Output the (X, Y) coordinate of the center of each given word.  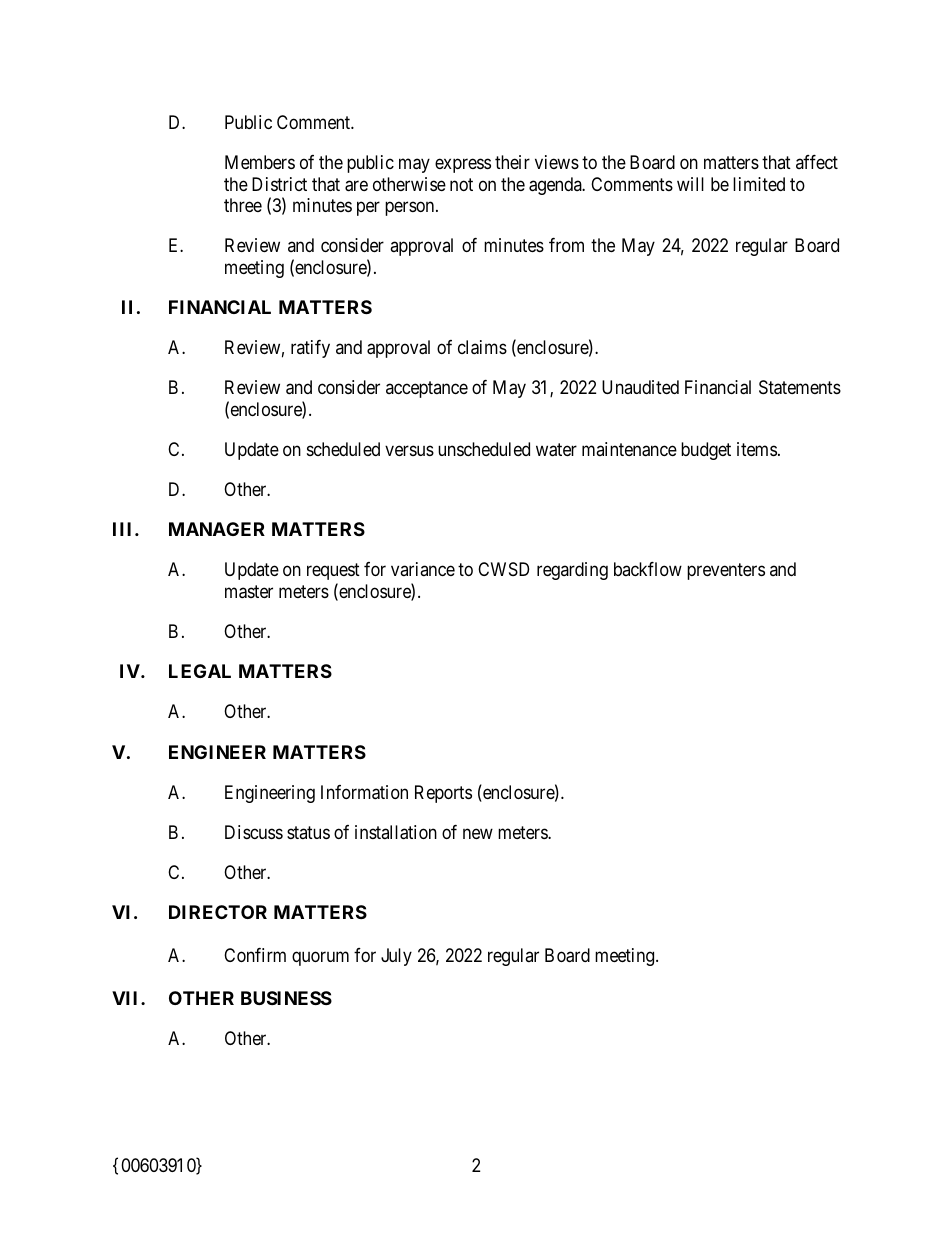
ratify (310, 349)
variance (423, 569)
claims (482, 347)
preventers (726, 572)
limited (759, 184)
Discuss (254, 832)
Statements (800, 387)
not (461, 184)
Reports (443, 794)
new (478, 833)
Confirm (255, 955)
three (243, 205)
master (249, 592)
